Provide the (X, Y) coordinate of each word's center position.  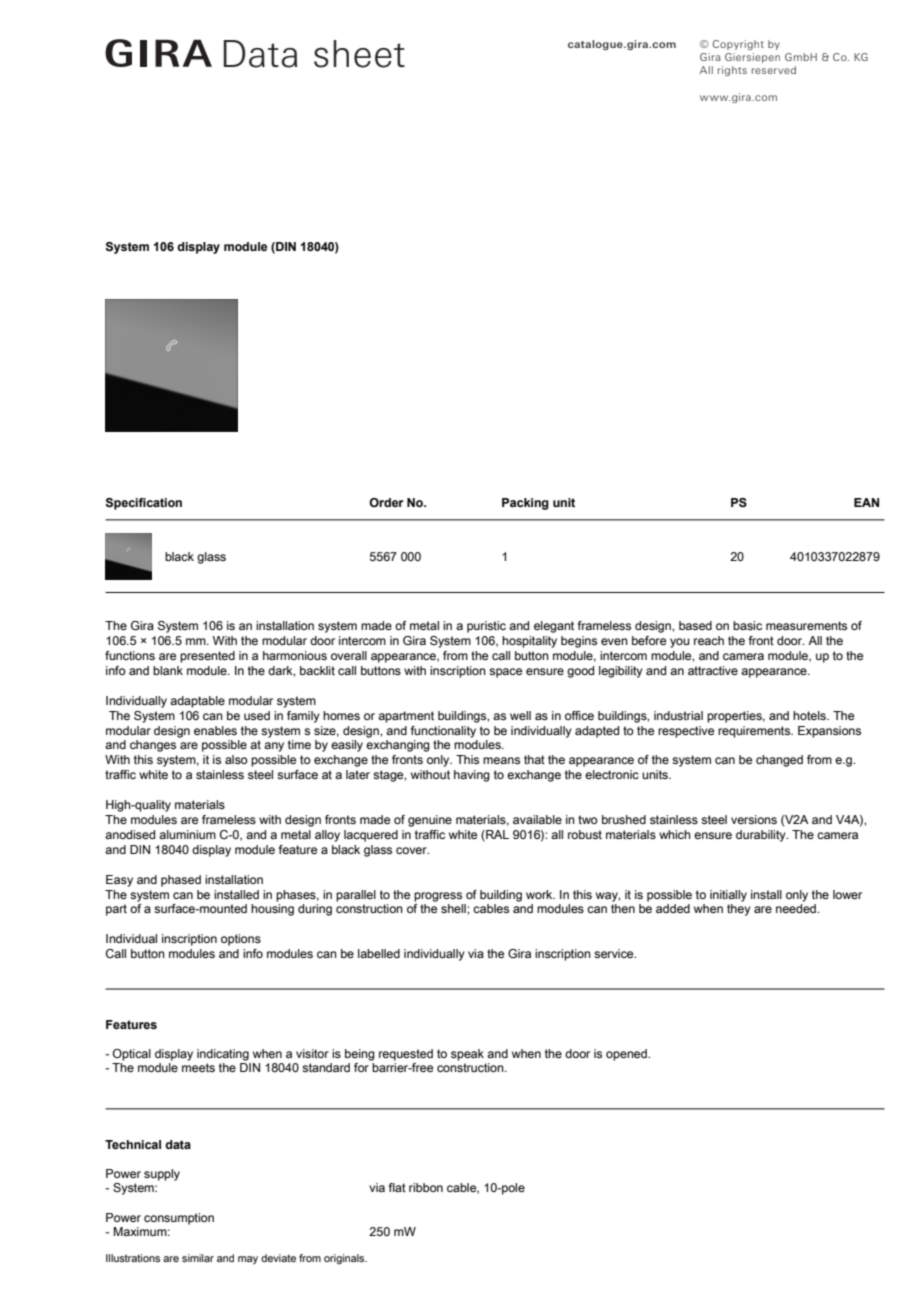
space (505, 673)
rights (732, 71)
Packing (525, 504)
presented (207, 657)
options (241, 940)
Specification (143, 504)
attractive (713, 670)
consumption (179, 1219)
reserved (774, 70)
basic (747, 625)
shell (454, 908)
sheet (359, 54)
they (739, 910)
